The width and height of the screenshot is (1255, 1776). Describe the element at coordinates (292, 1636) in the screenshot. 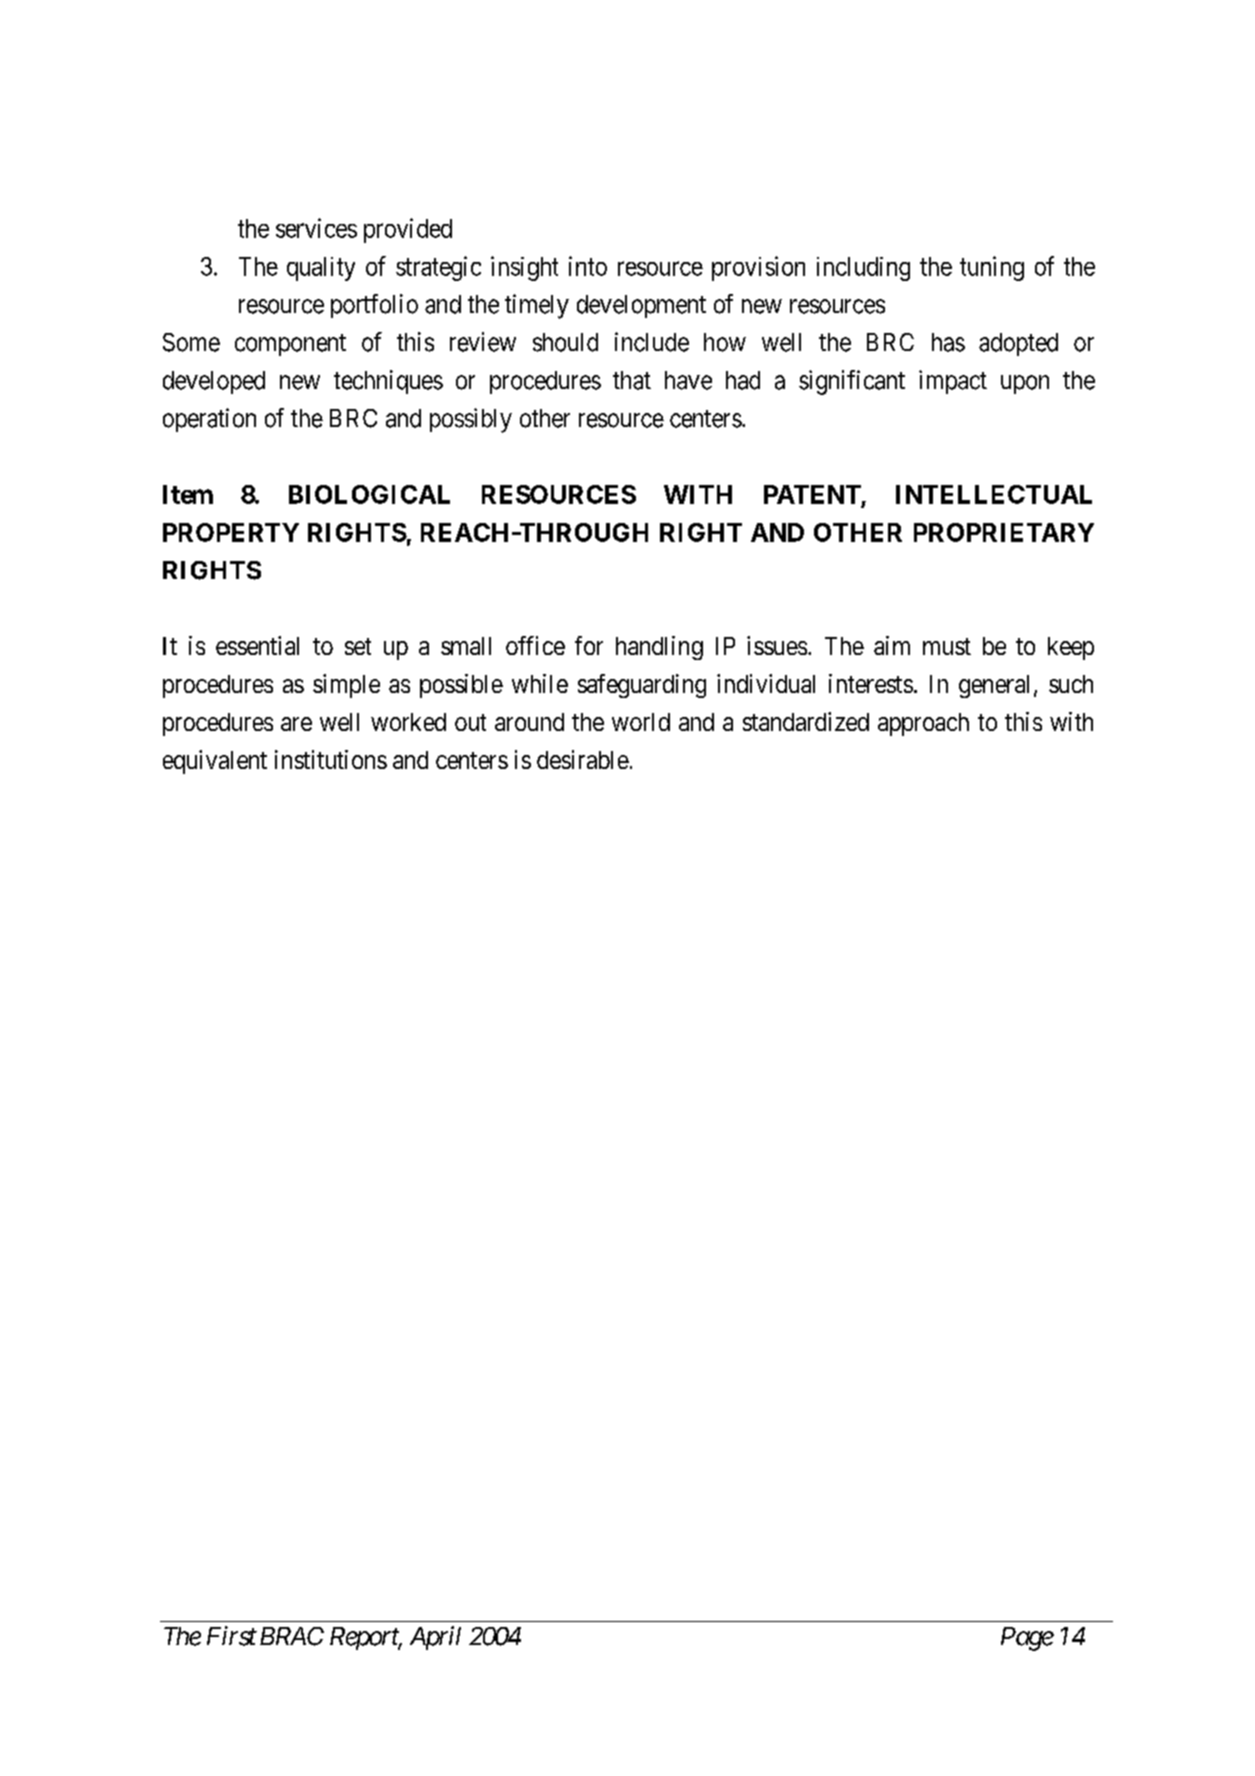

I see `BRAC` at that location.
